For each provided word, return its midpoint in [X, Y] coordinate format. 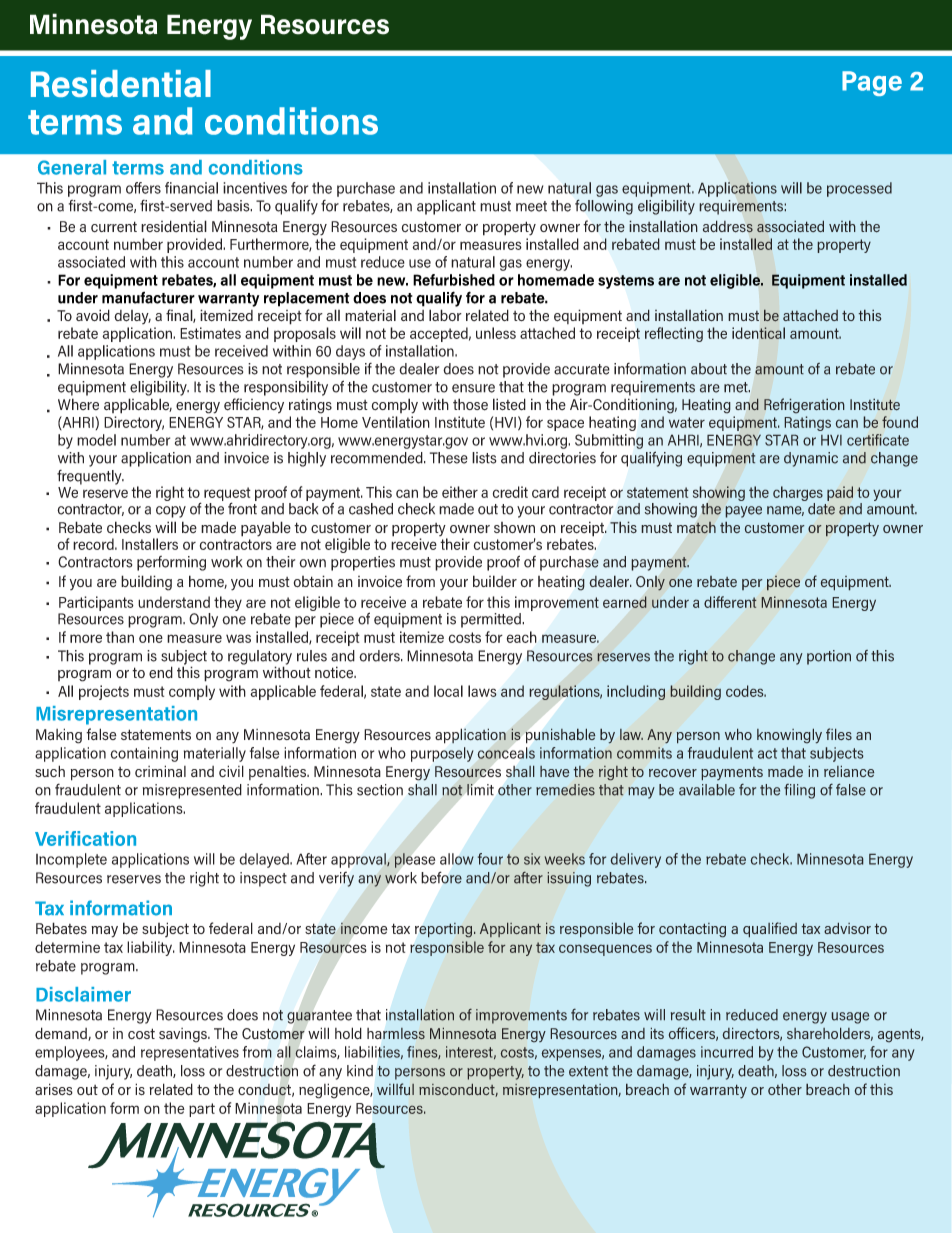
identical [758, 333]
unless [496, 333]
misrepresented [192, 791]
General [72, 167]
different [730, 602]
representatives [190, 1053]
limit [480, 790]
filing [799, 791]
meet [531, 206]
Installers [150, 544]
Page [872, 83]
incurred [727, 1052]
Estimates [210, 333]
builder [495, 581]
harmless [396, 1034]
